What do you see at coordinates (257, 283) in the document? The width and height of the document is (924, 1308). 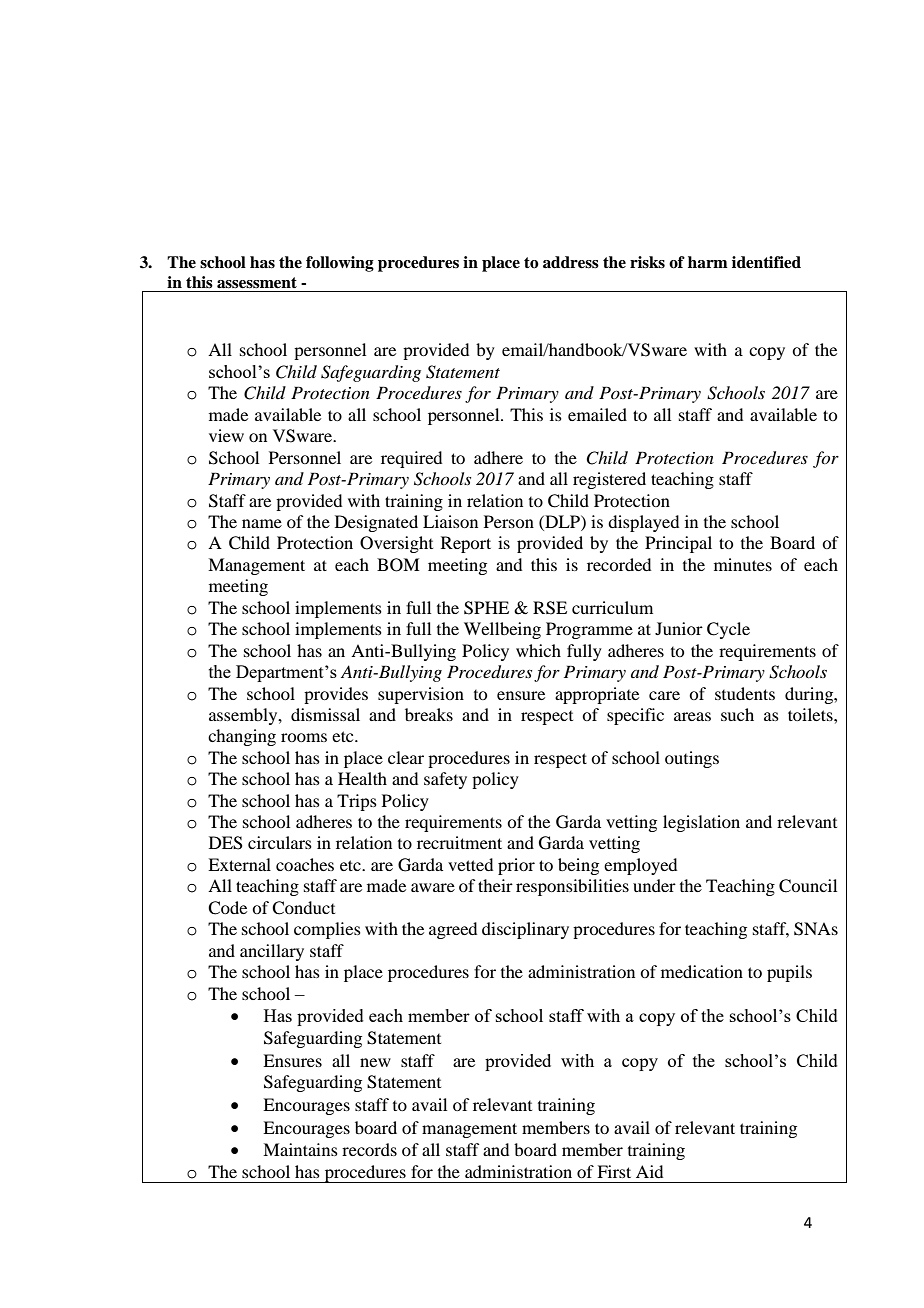 I see `assessment` at bounding box center [257, 283].
